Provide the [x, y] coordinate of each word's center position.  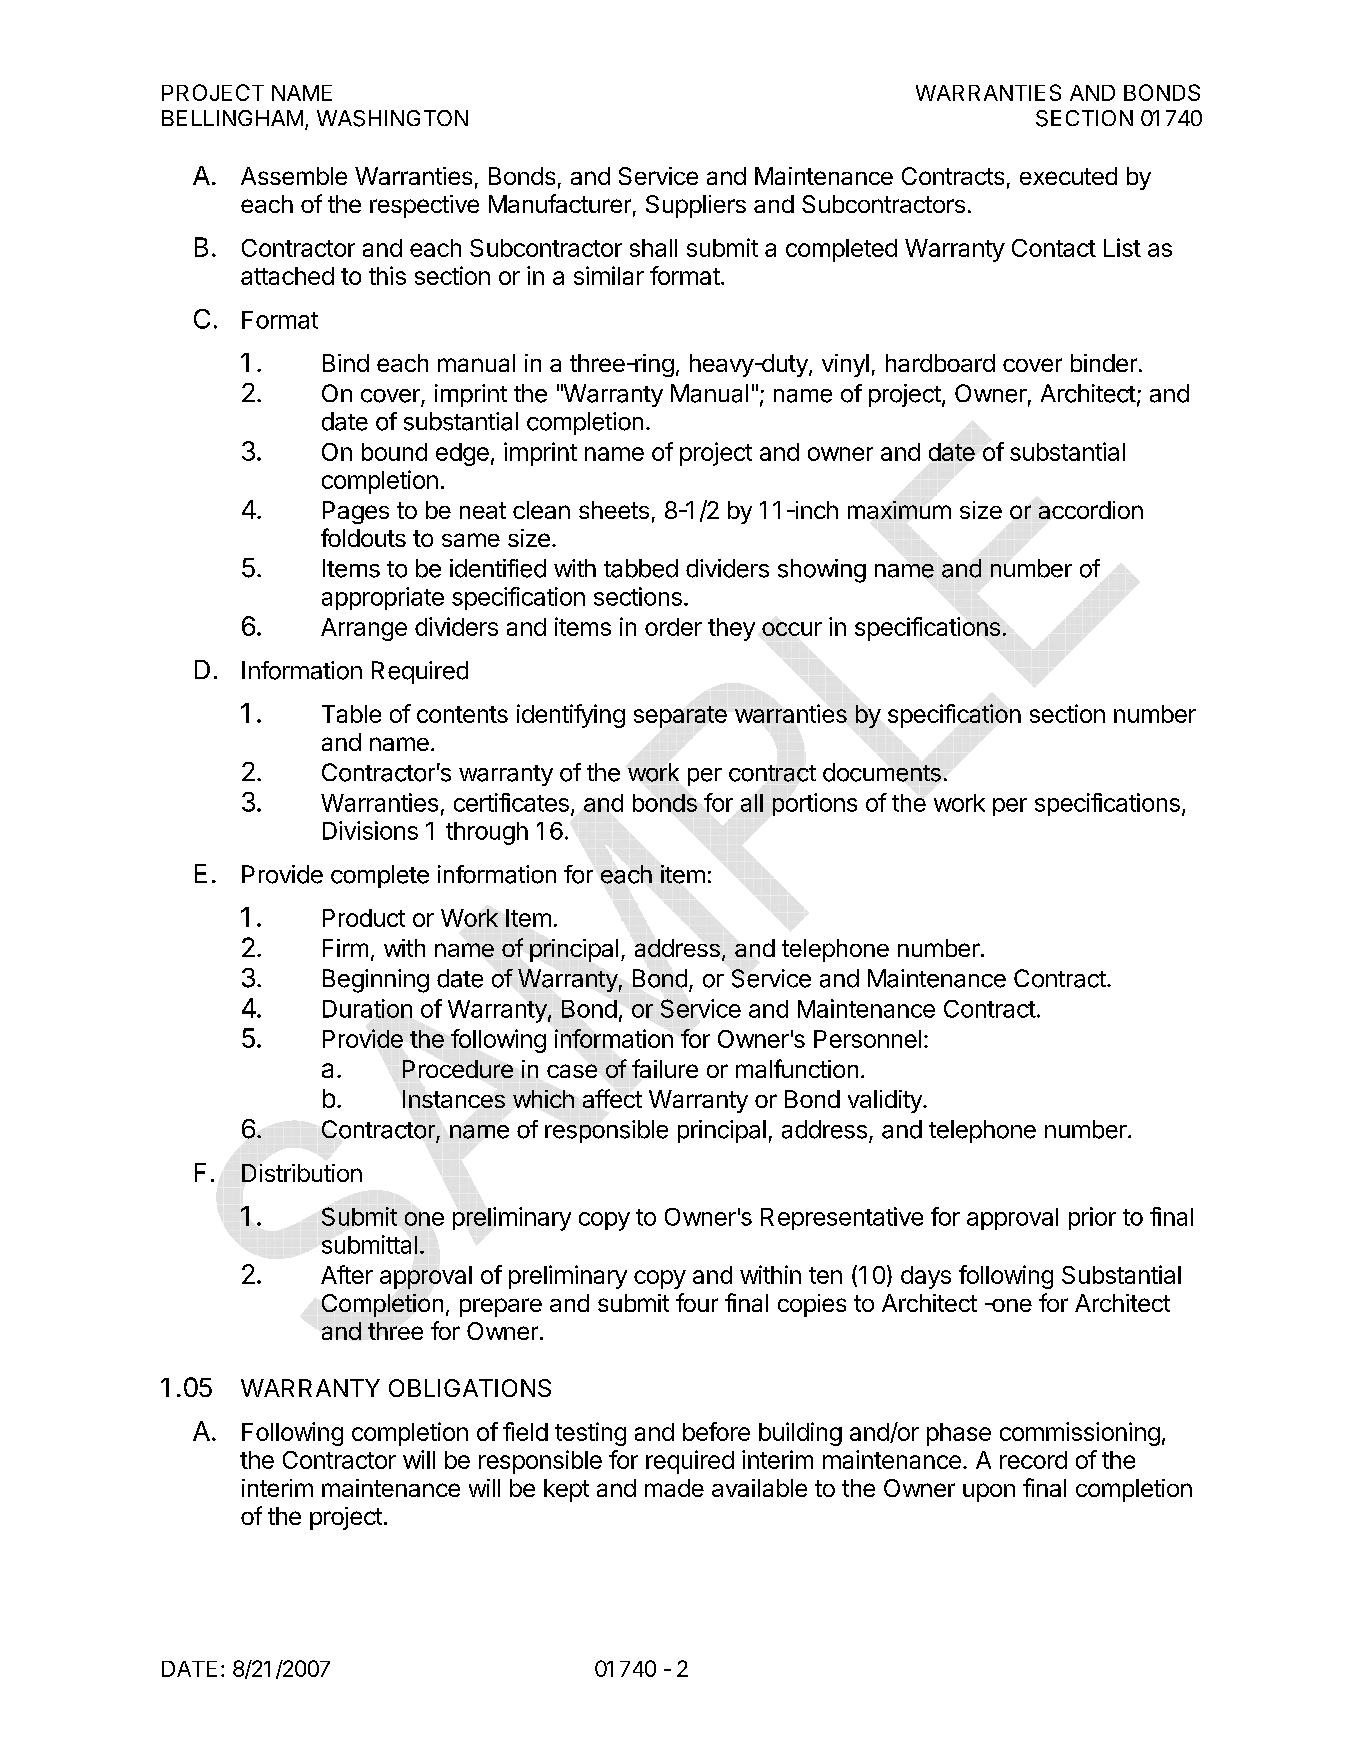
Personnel [867, 1039]
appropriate [383, 598]
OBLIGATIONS [470, 1388]
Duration [367, 1008]
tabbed [641, 568]
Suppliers [696, 206]
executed [1068, 176]
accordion [1091, 510]
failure [665, 1068]
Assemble [294, 176]
